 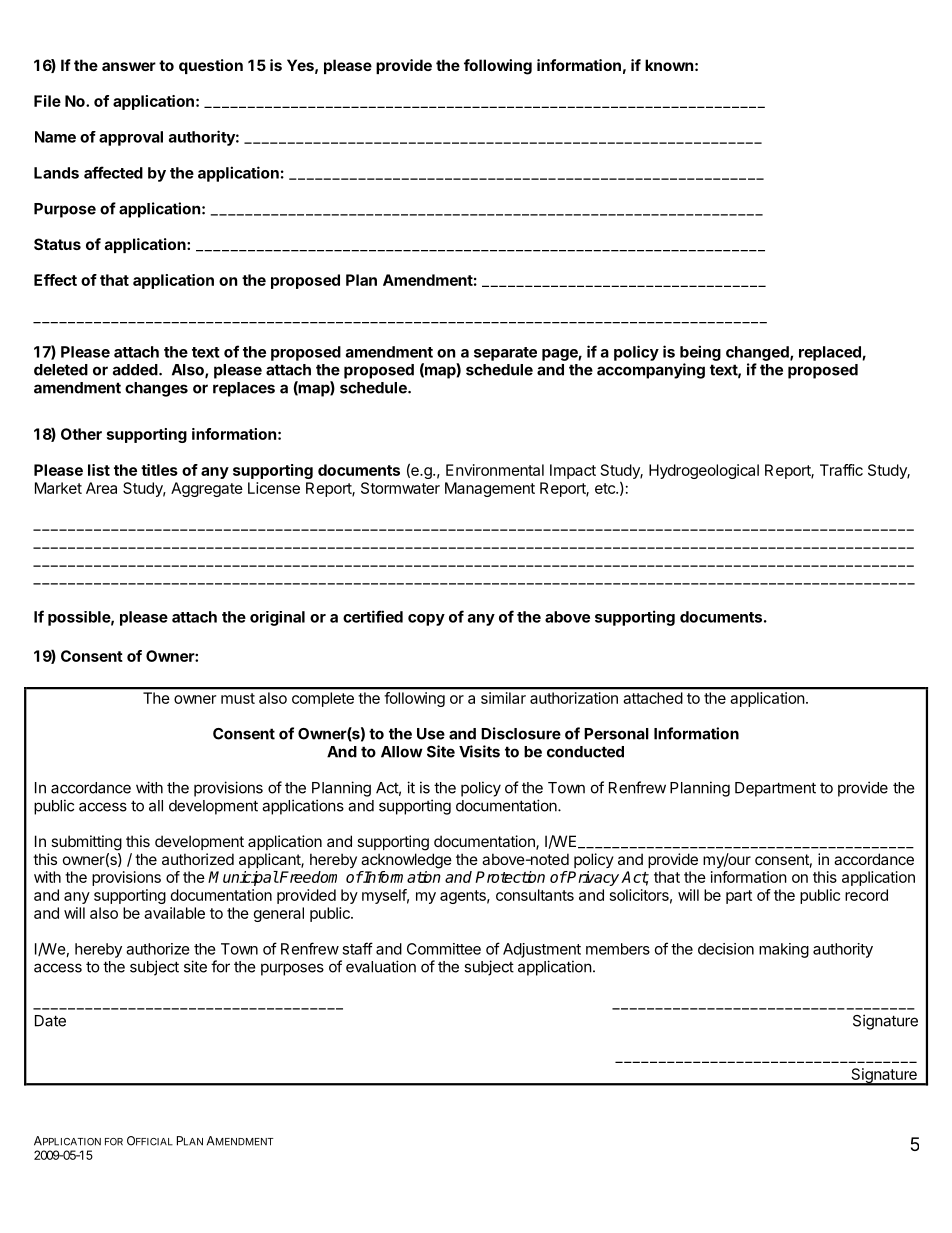 I want to click on separate, so click(x=505, y=354).
